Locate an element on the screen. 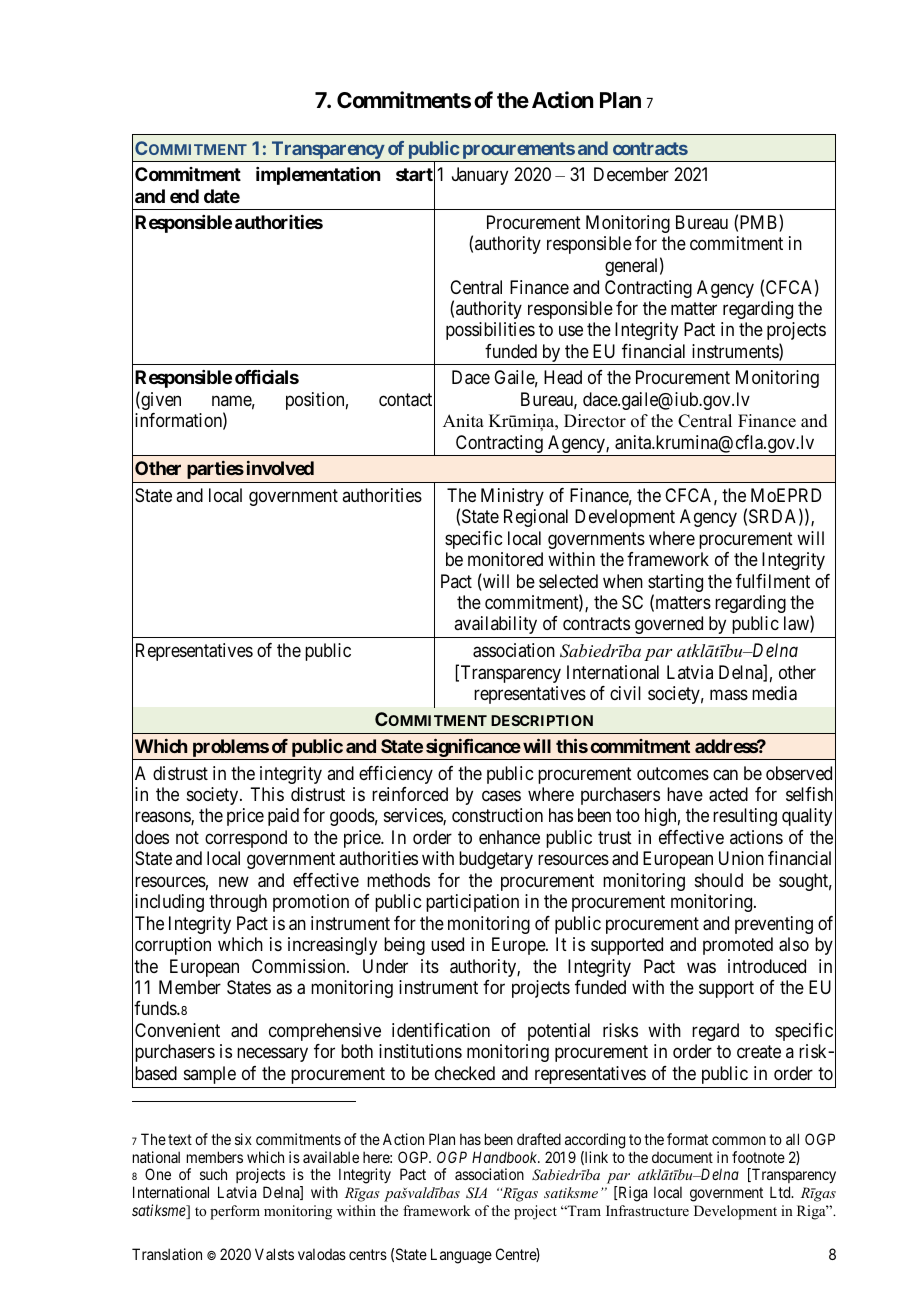  Director is located at coordinates (595, 421).
